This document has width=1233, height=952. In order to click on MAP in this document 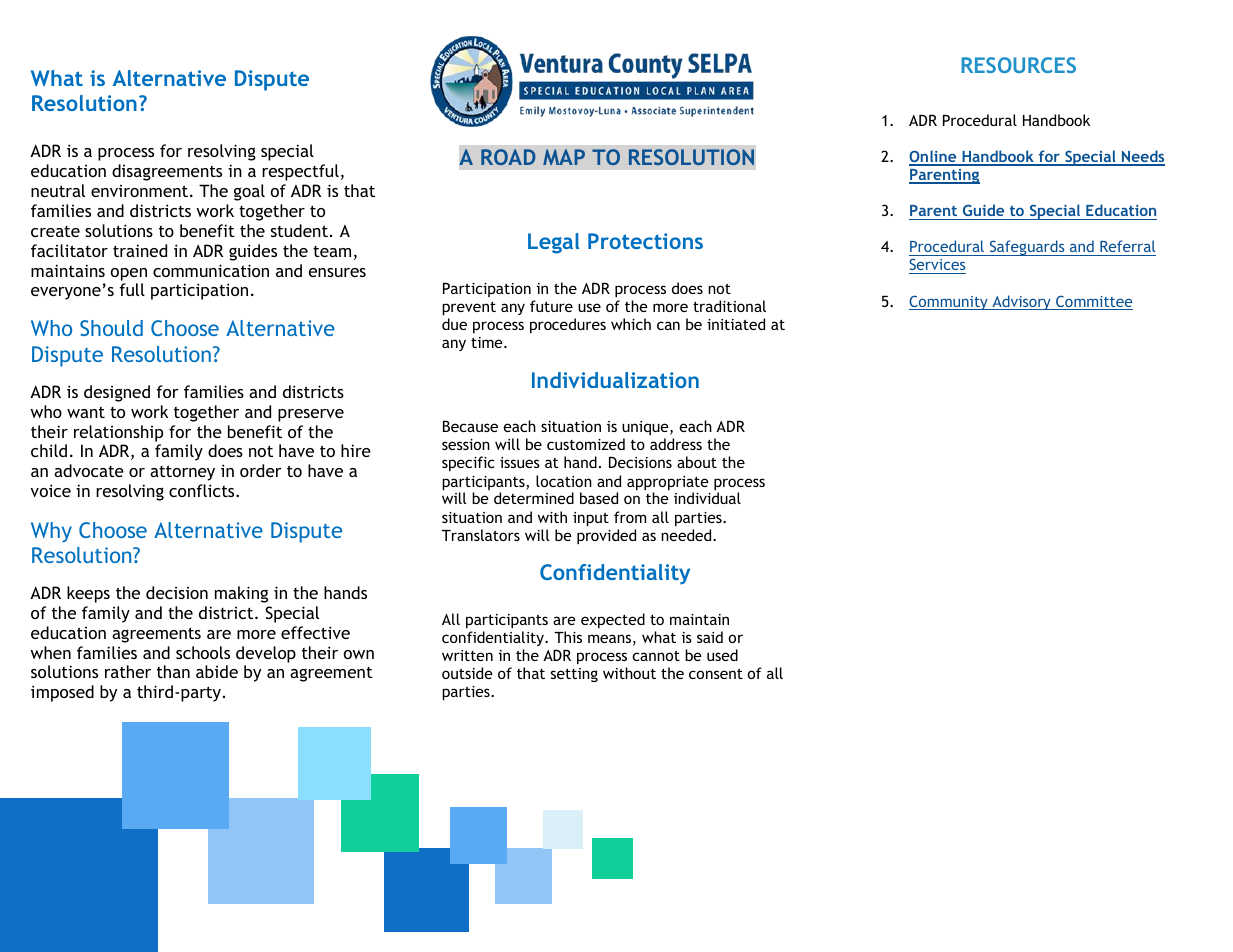, I will do `click(564, 157)`.
